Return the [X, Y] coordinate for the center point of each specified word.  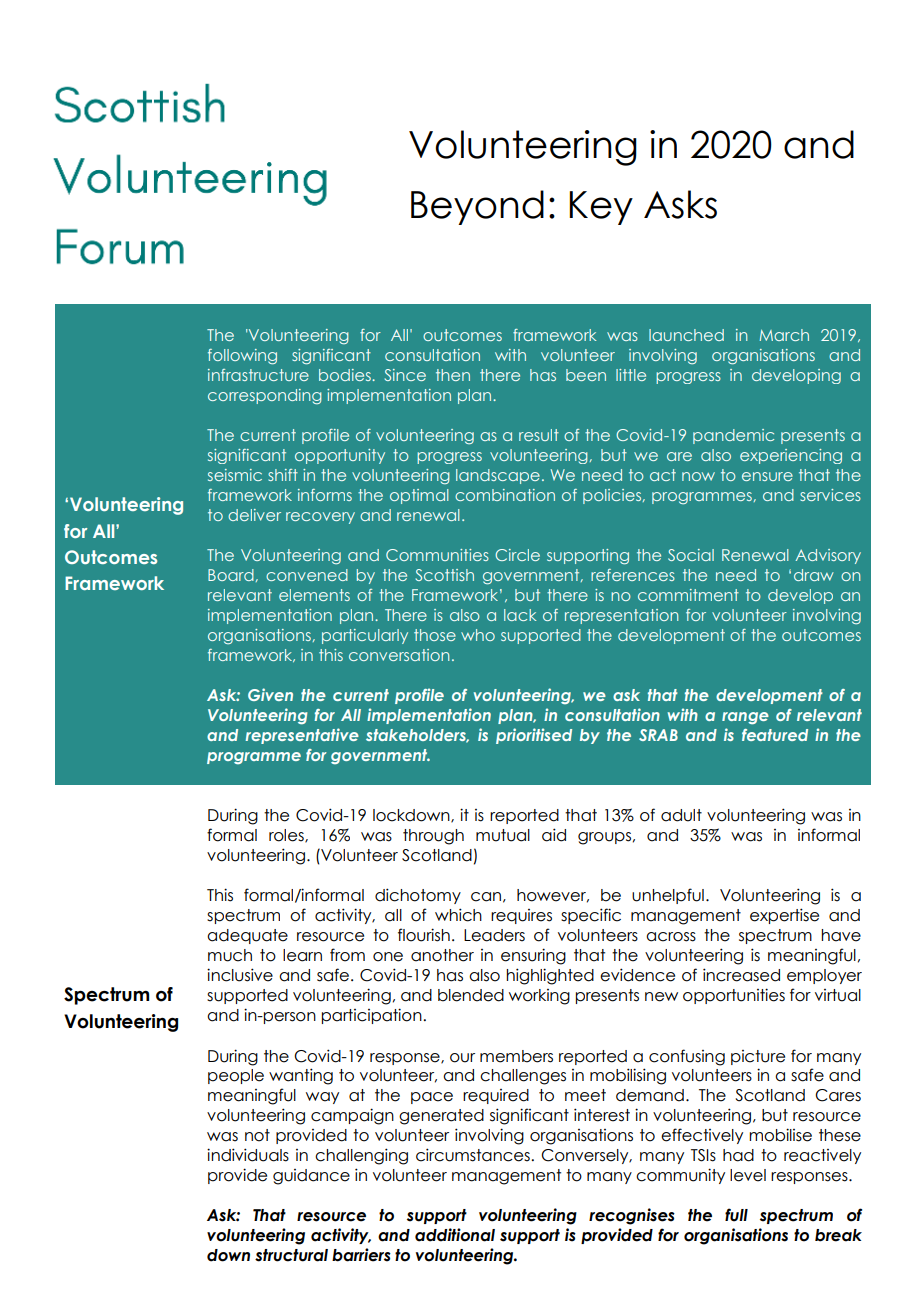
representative [302, 736]
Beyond [477, 207]
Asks [680, 204]
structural [291, 1255]
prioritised [534, 736]
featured [775, 735]
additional [455, 1235]
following [242, 357]
